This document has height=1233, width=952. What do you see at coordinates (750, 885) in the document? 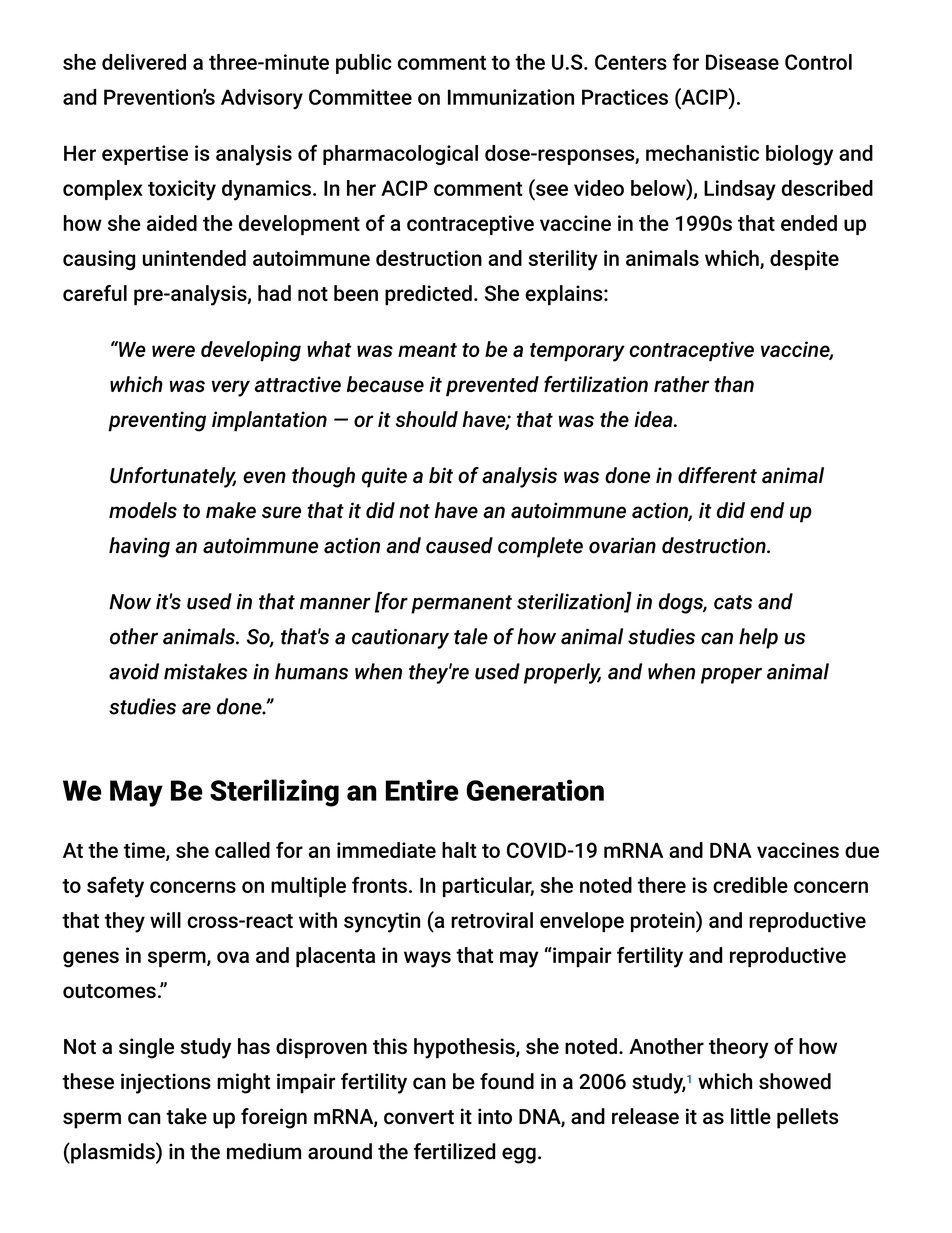
I see `credible` at bounding box center [750, 885].
